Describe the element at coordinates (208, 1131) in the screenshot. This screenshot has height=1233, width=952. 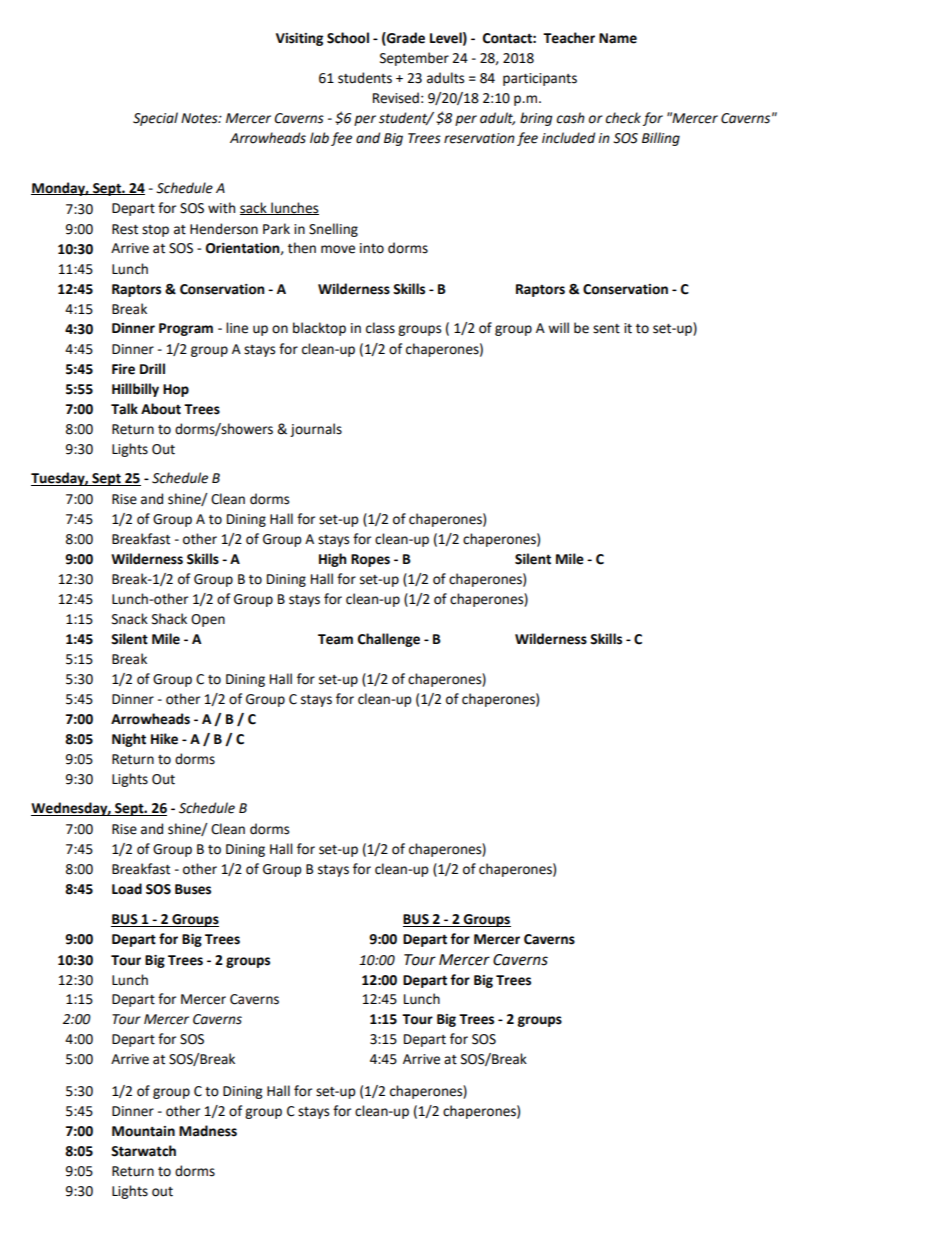
I see `Madness` at that location.
